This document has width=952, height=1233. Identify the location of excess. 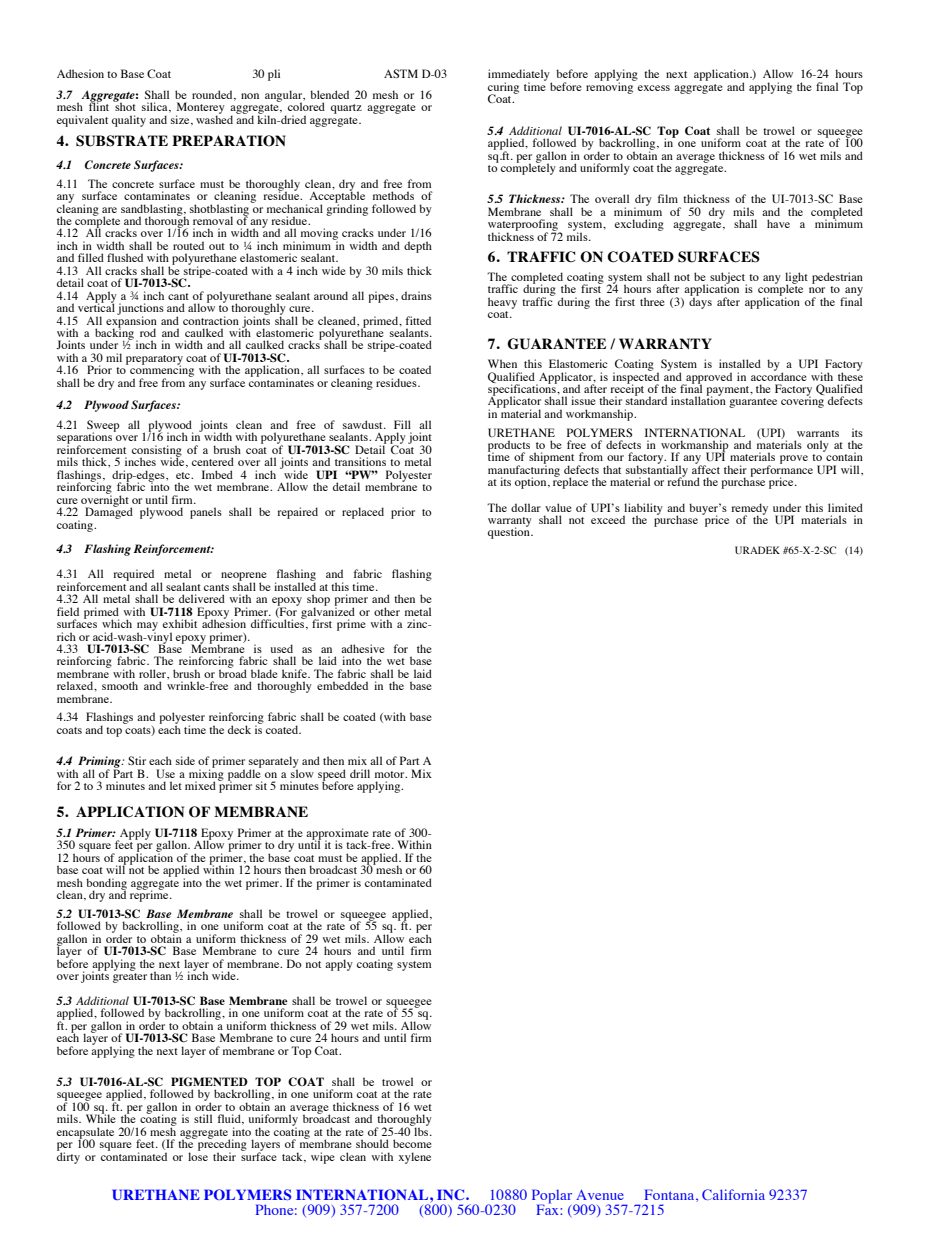
(653, 88).
